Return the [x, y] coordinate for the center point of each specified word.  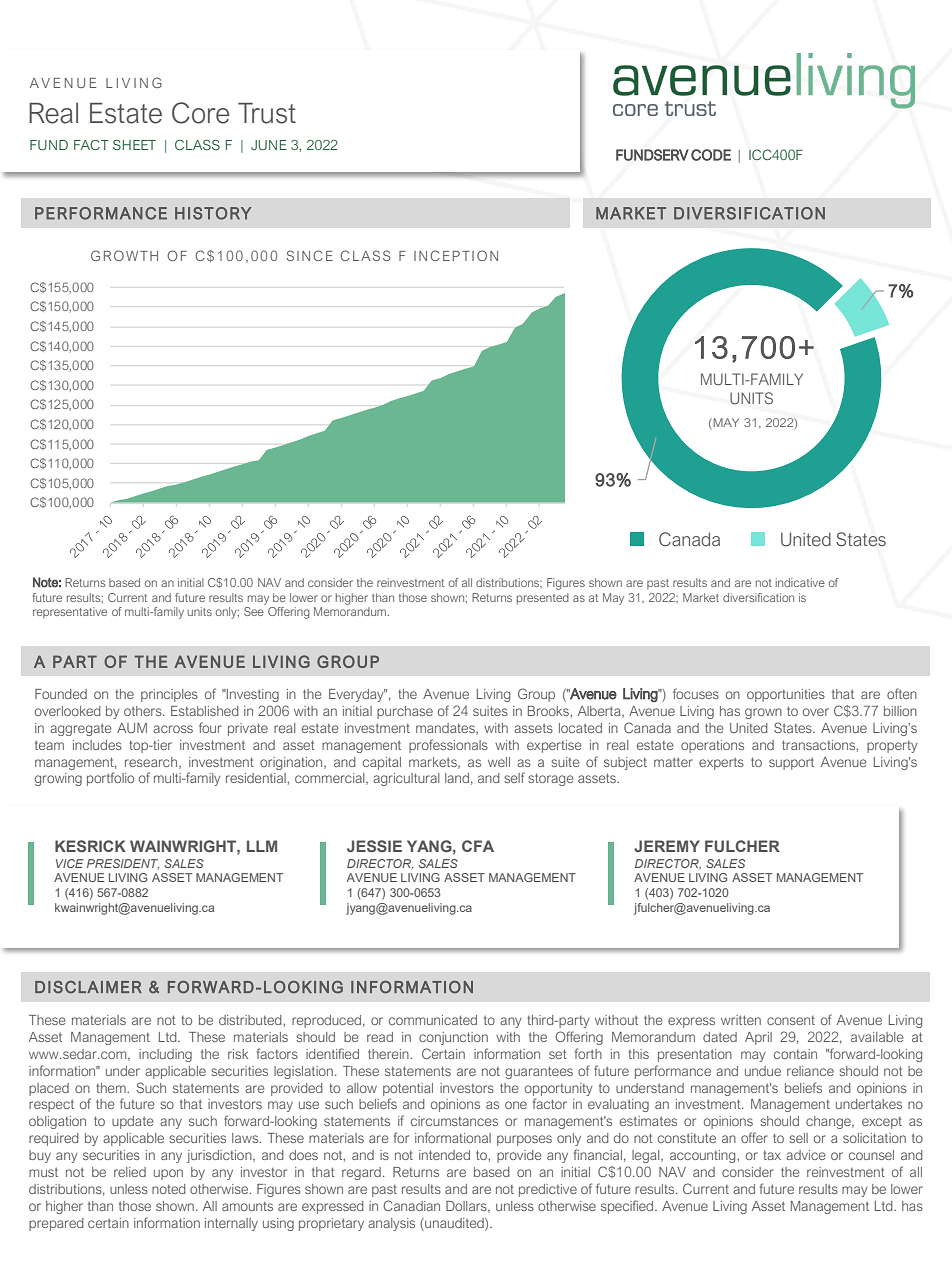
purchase [405, 712]
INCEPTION [456, 255]
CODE [711, 155]
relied [130, 1172]
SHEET [134, 145]
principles [169, 695]
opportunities [786, 695]
